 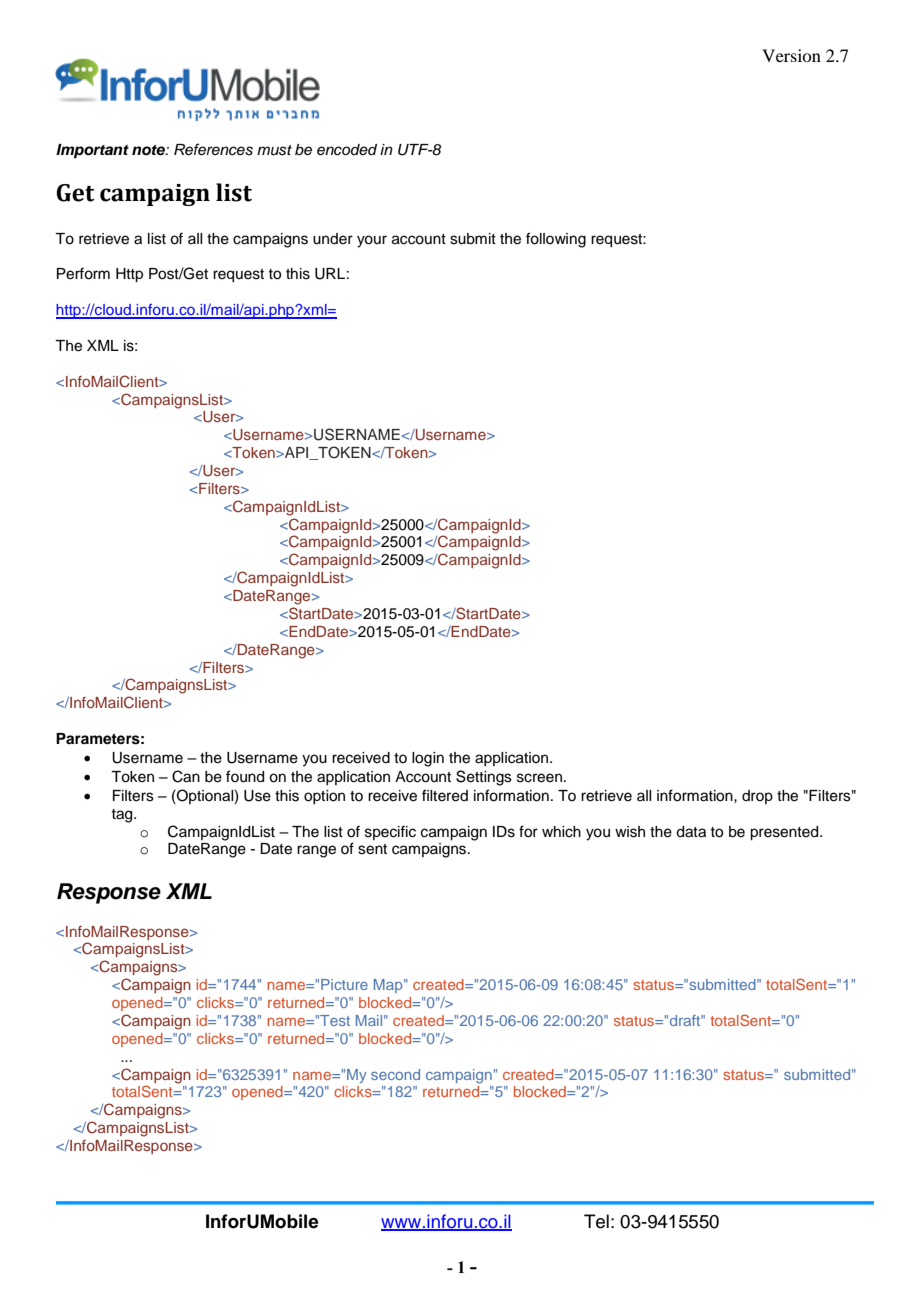 I want to click on Version, so click(x=791, y=55).
